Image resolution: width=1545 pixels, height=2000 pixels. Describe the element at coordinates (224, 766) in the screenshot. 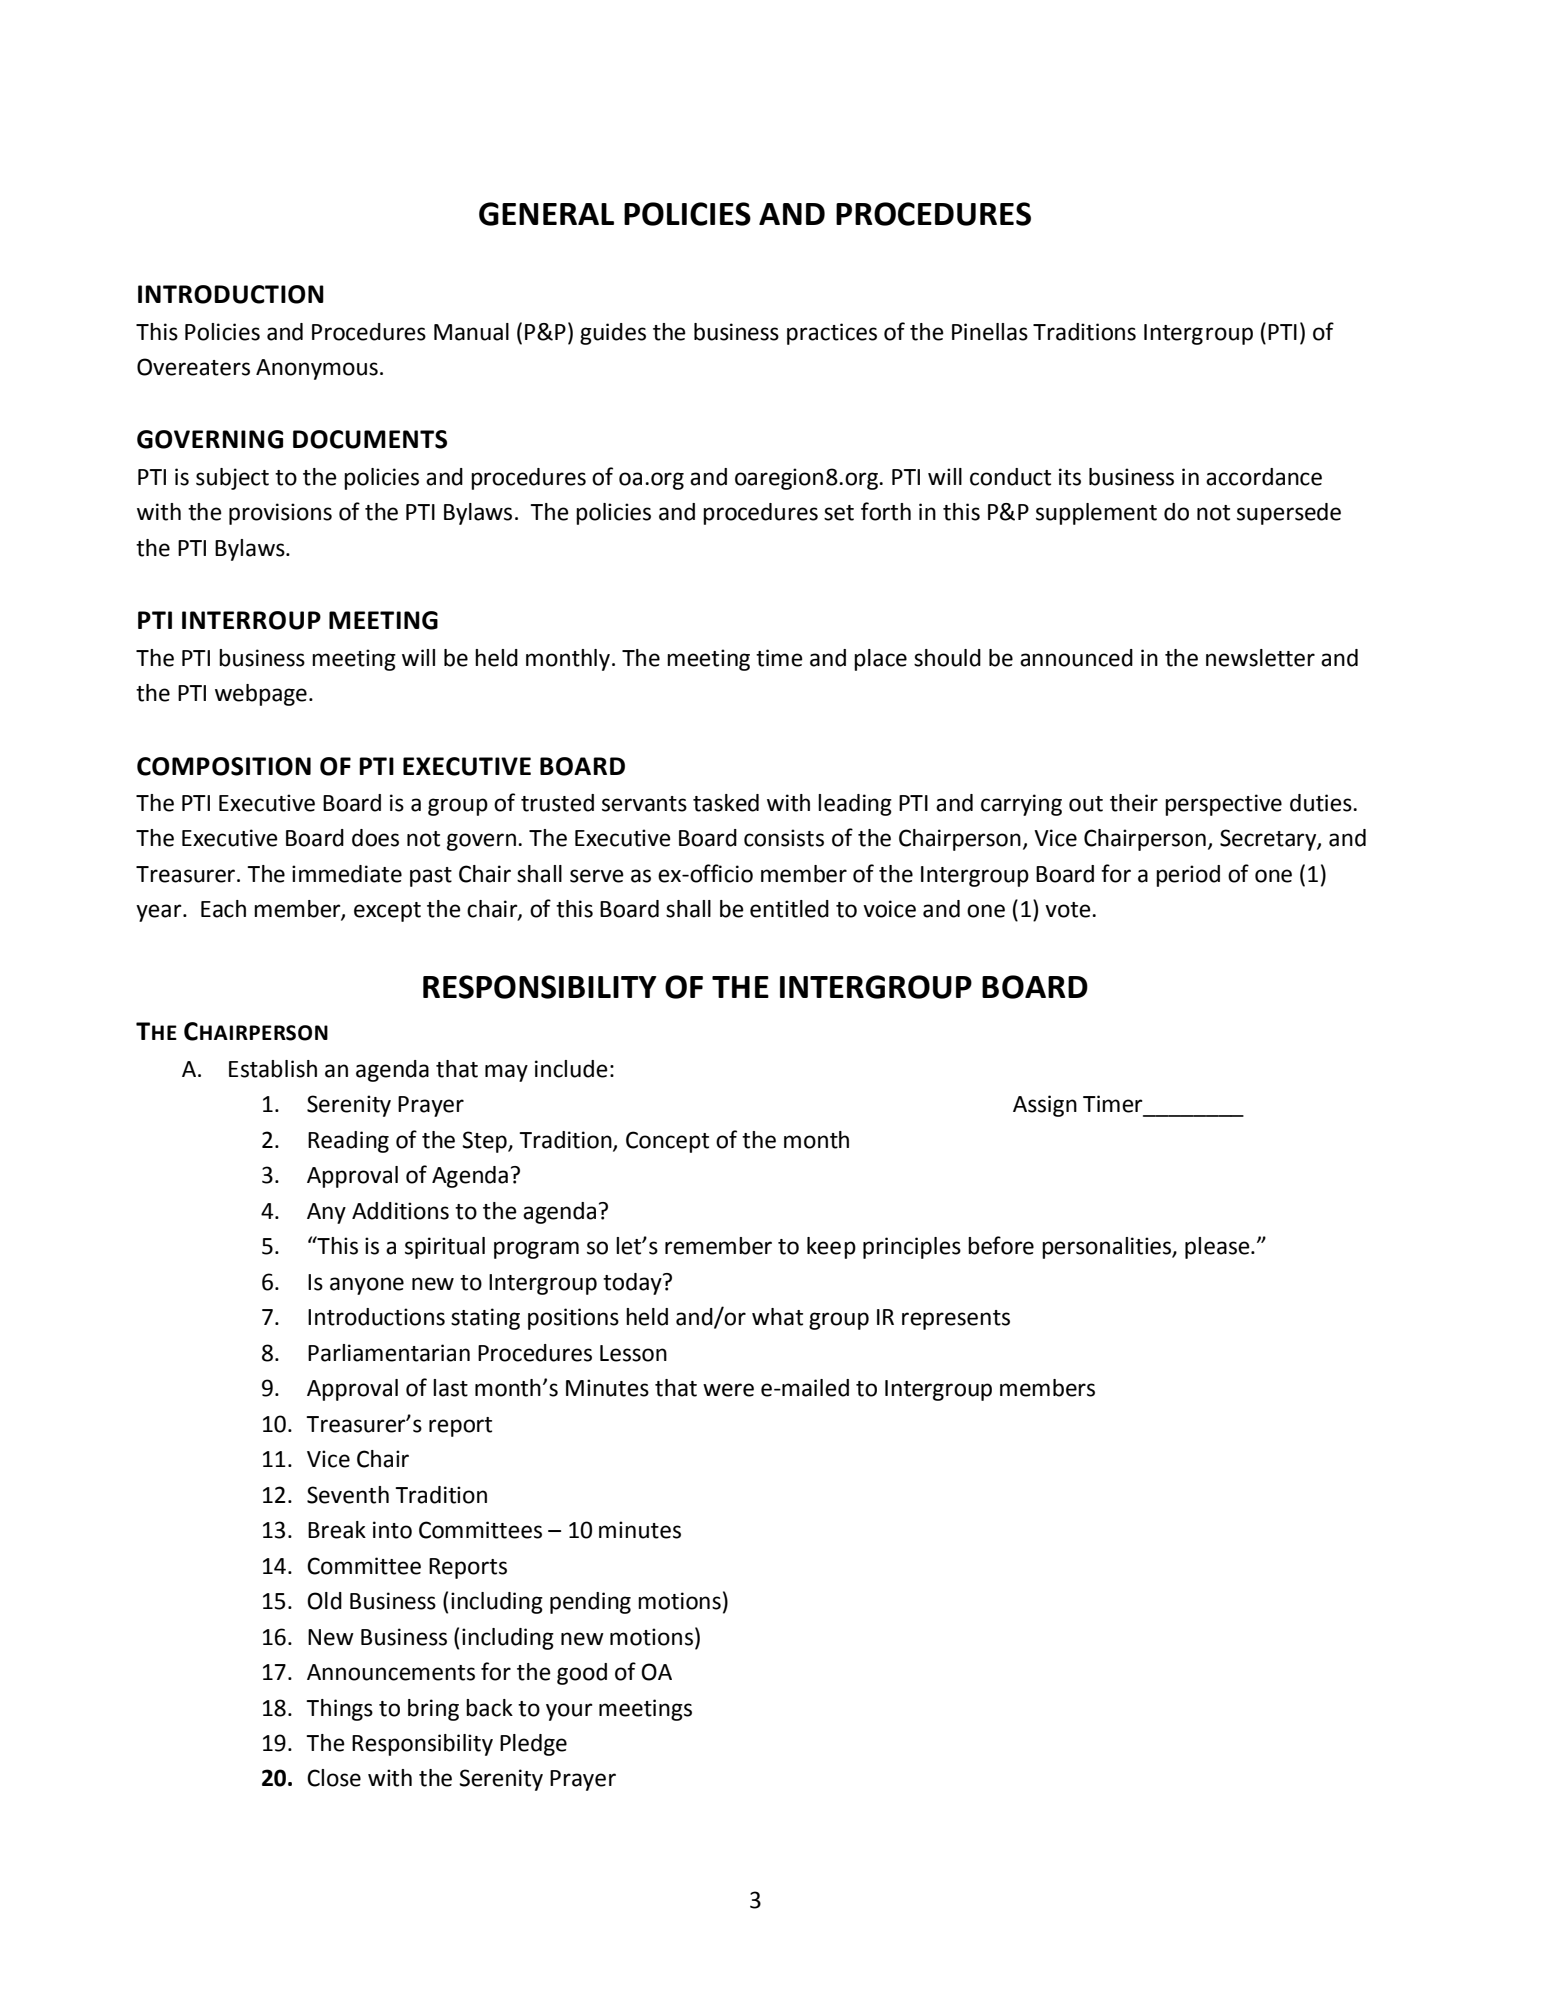

I see `COMPOSITION` at that location.
